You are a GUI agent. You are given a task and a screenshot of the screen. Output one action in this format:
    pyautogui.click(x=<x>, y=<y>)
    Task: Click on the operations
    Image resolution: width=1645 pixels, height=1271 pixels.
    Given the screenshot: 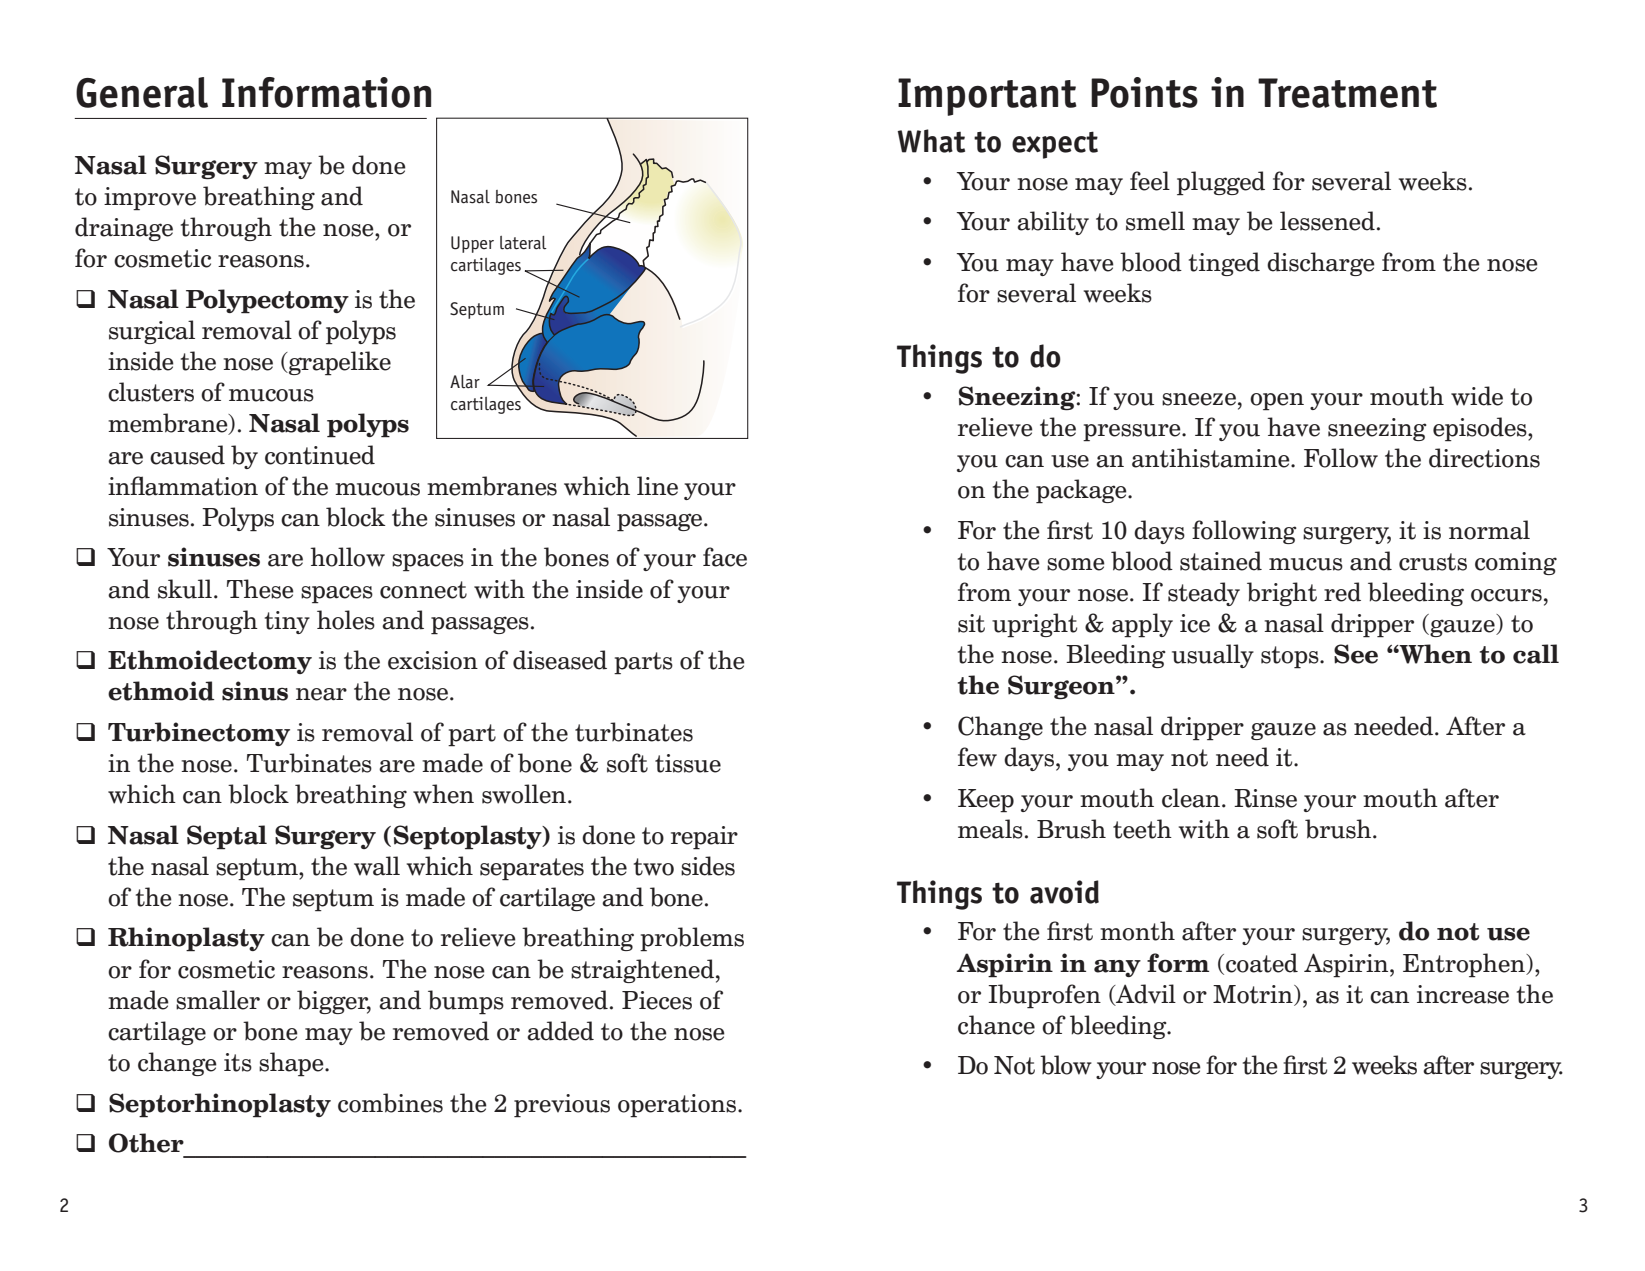 What is the action you would take?
    pyautogui.click(x=678, y=1106)
